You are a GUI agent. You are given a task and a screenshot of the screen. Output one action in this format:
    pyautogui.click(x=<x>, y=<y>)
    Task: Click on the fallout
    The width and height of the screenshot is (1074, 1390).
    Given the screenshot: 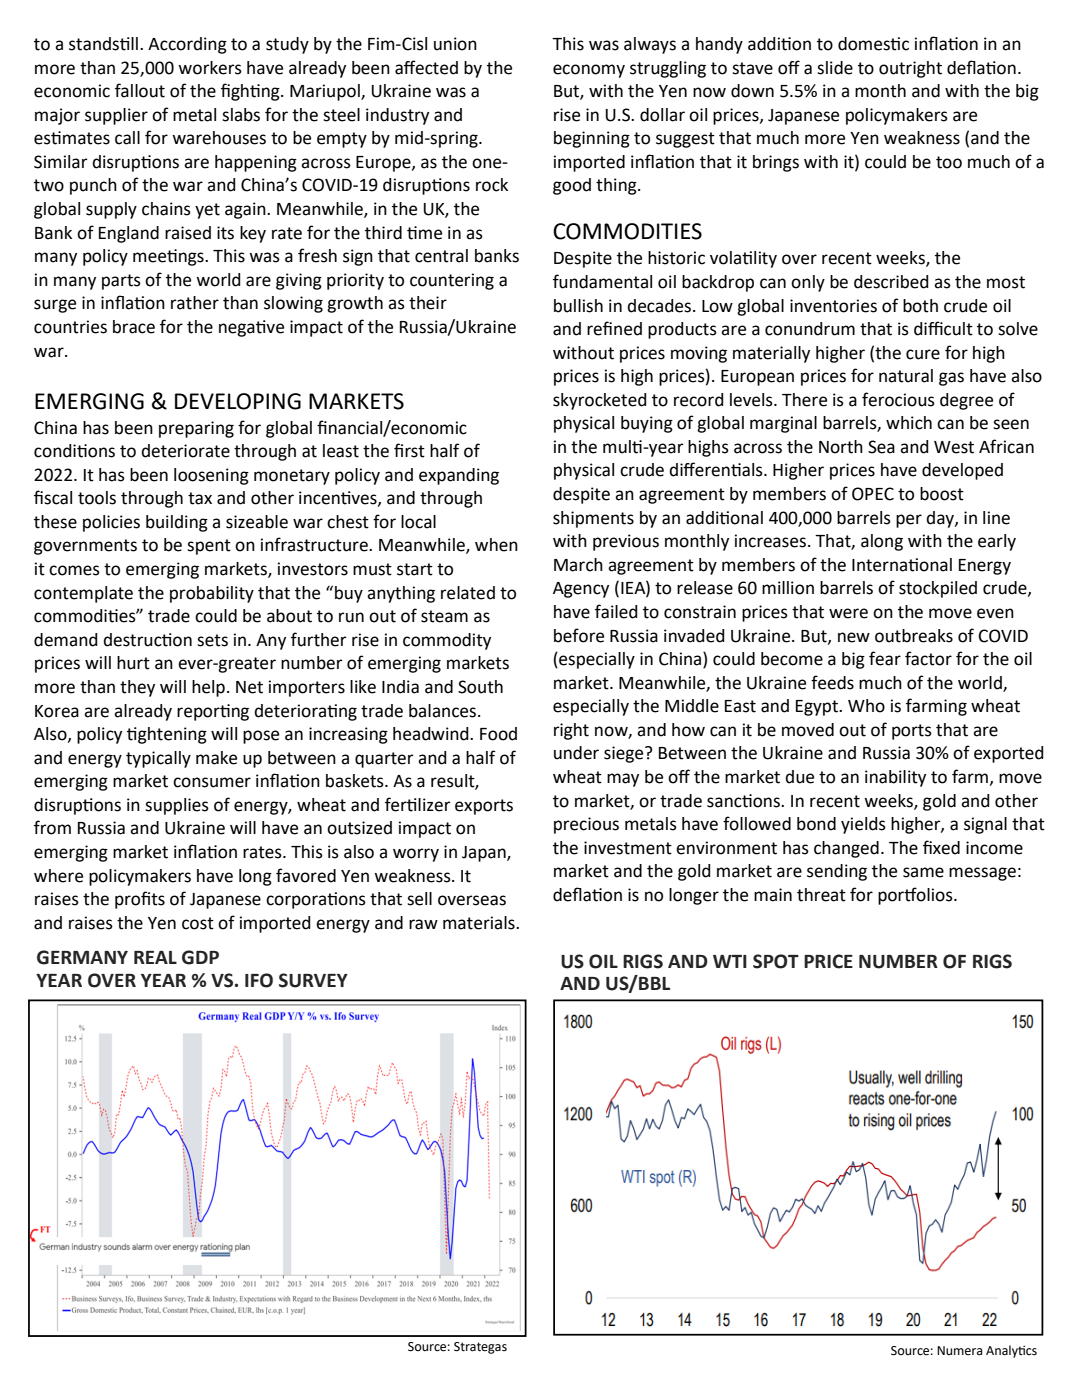 What is the action you would take?
    pyautogui.click(x=140, y=90)
